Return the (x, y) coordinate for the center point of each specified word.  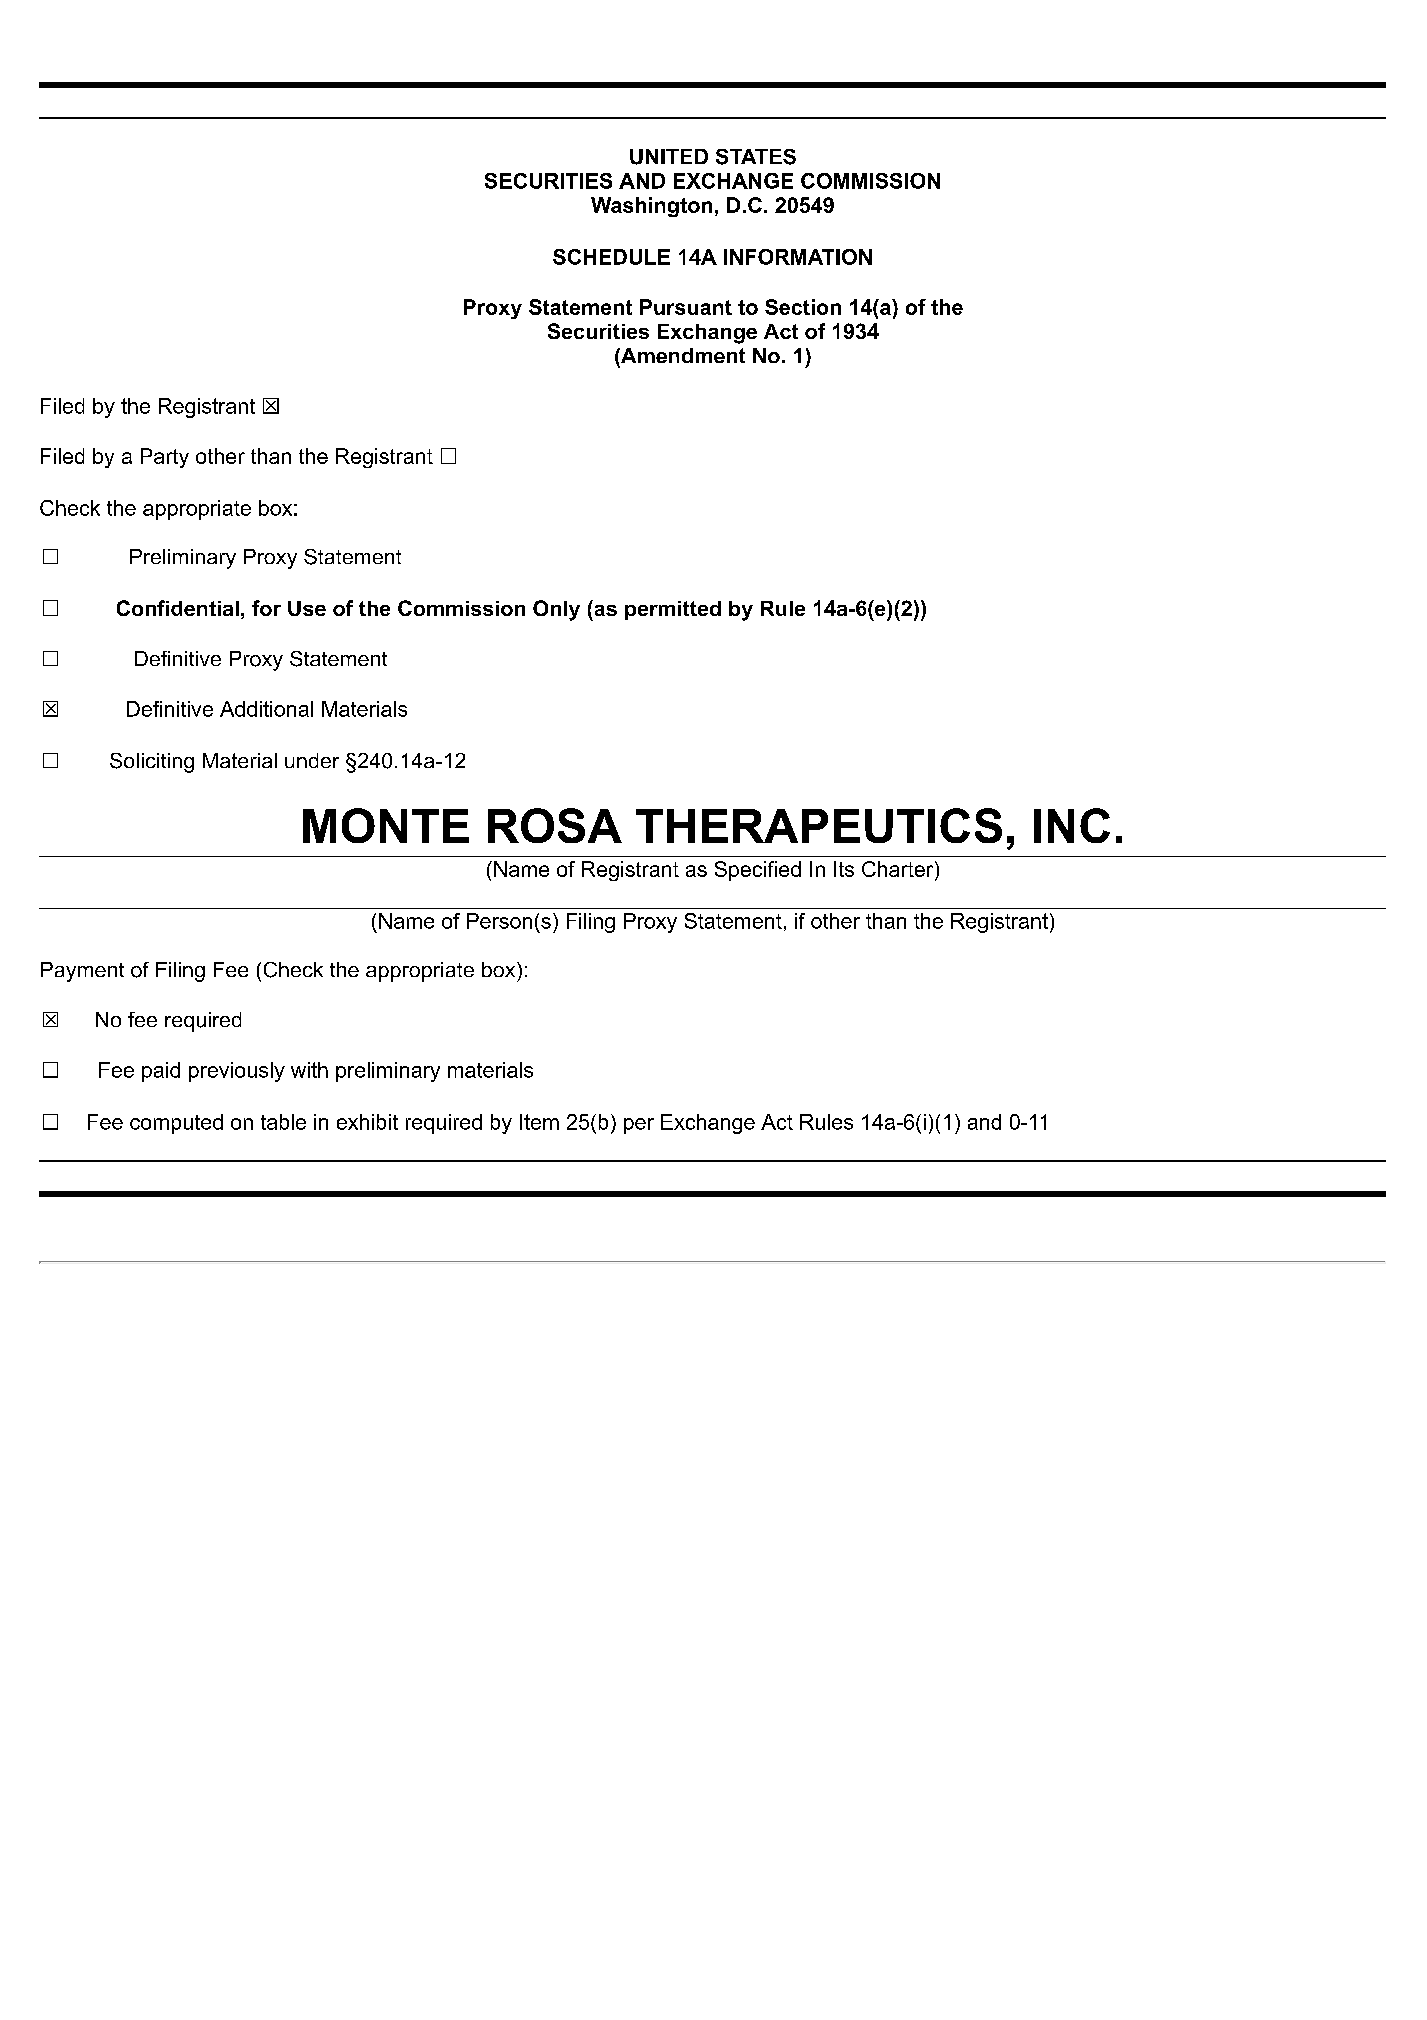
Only (556, 610)
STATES (756, 157)
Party (165, 458)
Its (844, 869)
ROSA (555, 825)
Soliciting (152, 763)
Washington (651, 207)
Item (539, 1122)
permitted (673, 610)
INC (1072, 825)
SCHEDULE (611, 257)
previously (237, 1072)
